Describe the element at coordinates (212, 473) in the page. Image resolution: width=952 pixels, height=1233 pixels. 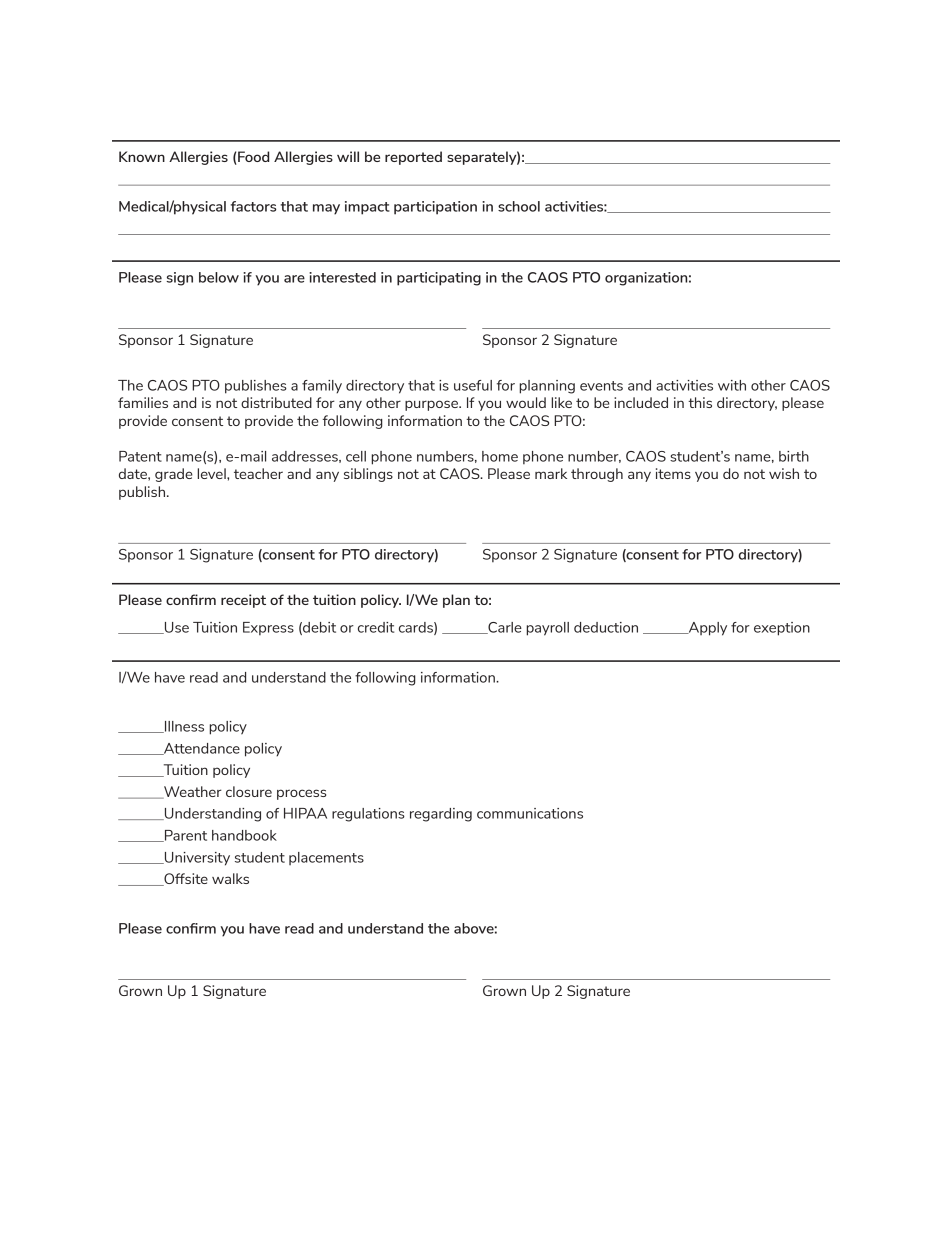
I see `level` at that location.
